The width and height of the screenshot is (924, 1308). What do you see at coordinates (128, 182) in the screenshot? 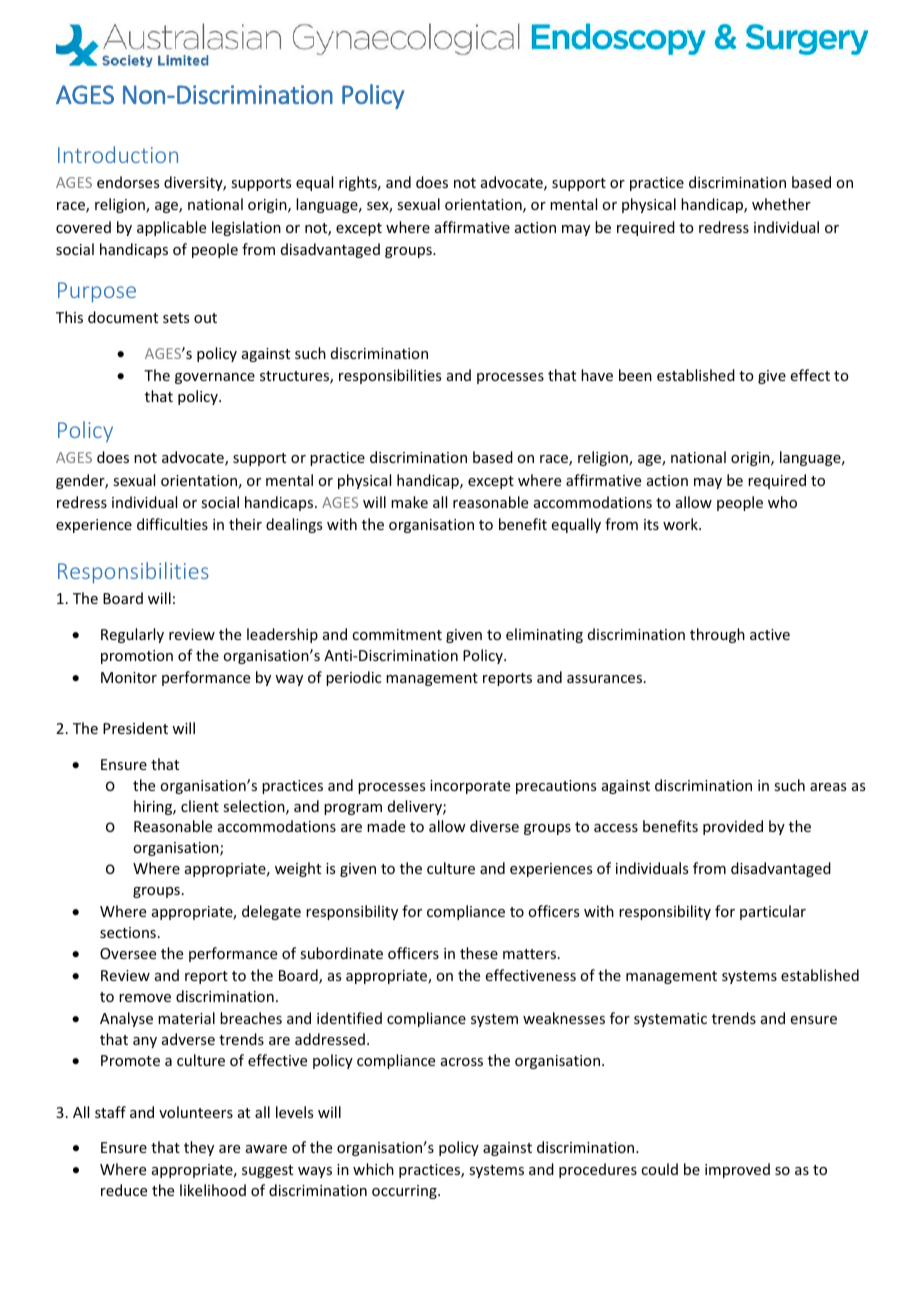
I see `endorses` at bounding box center [128, 182].
